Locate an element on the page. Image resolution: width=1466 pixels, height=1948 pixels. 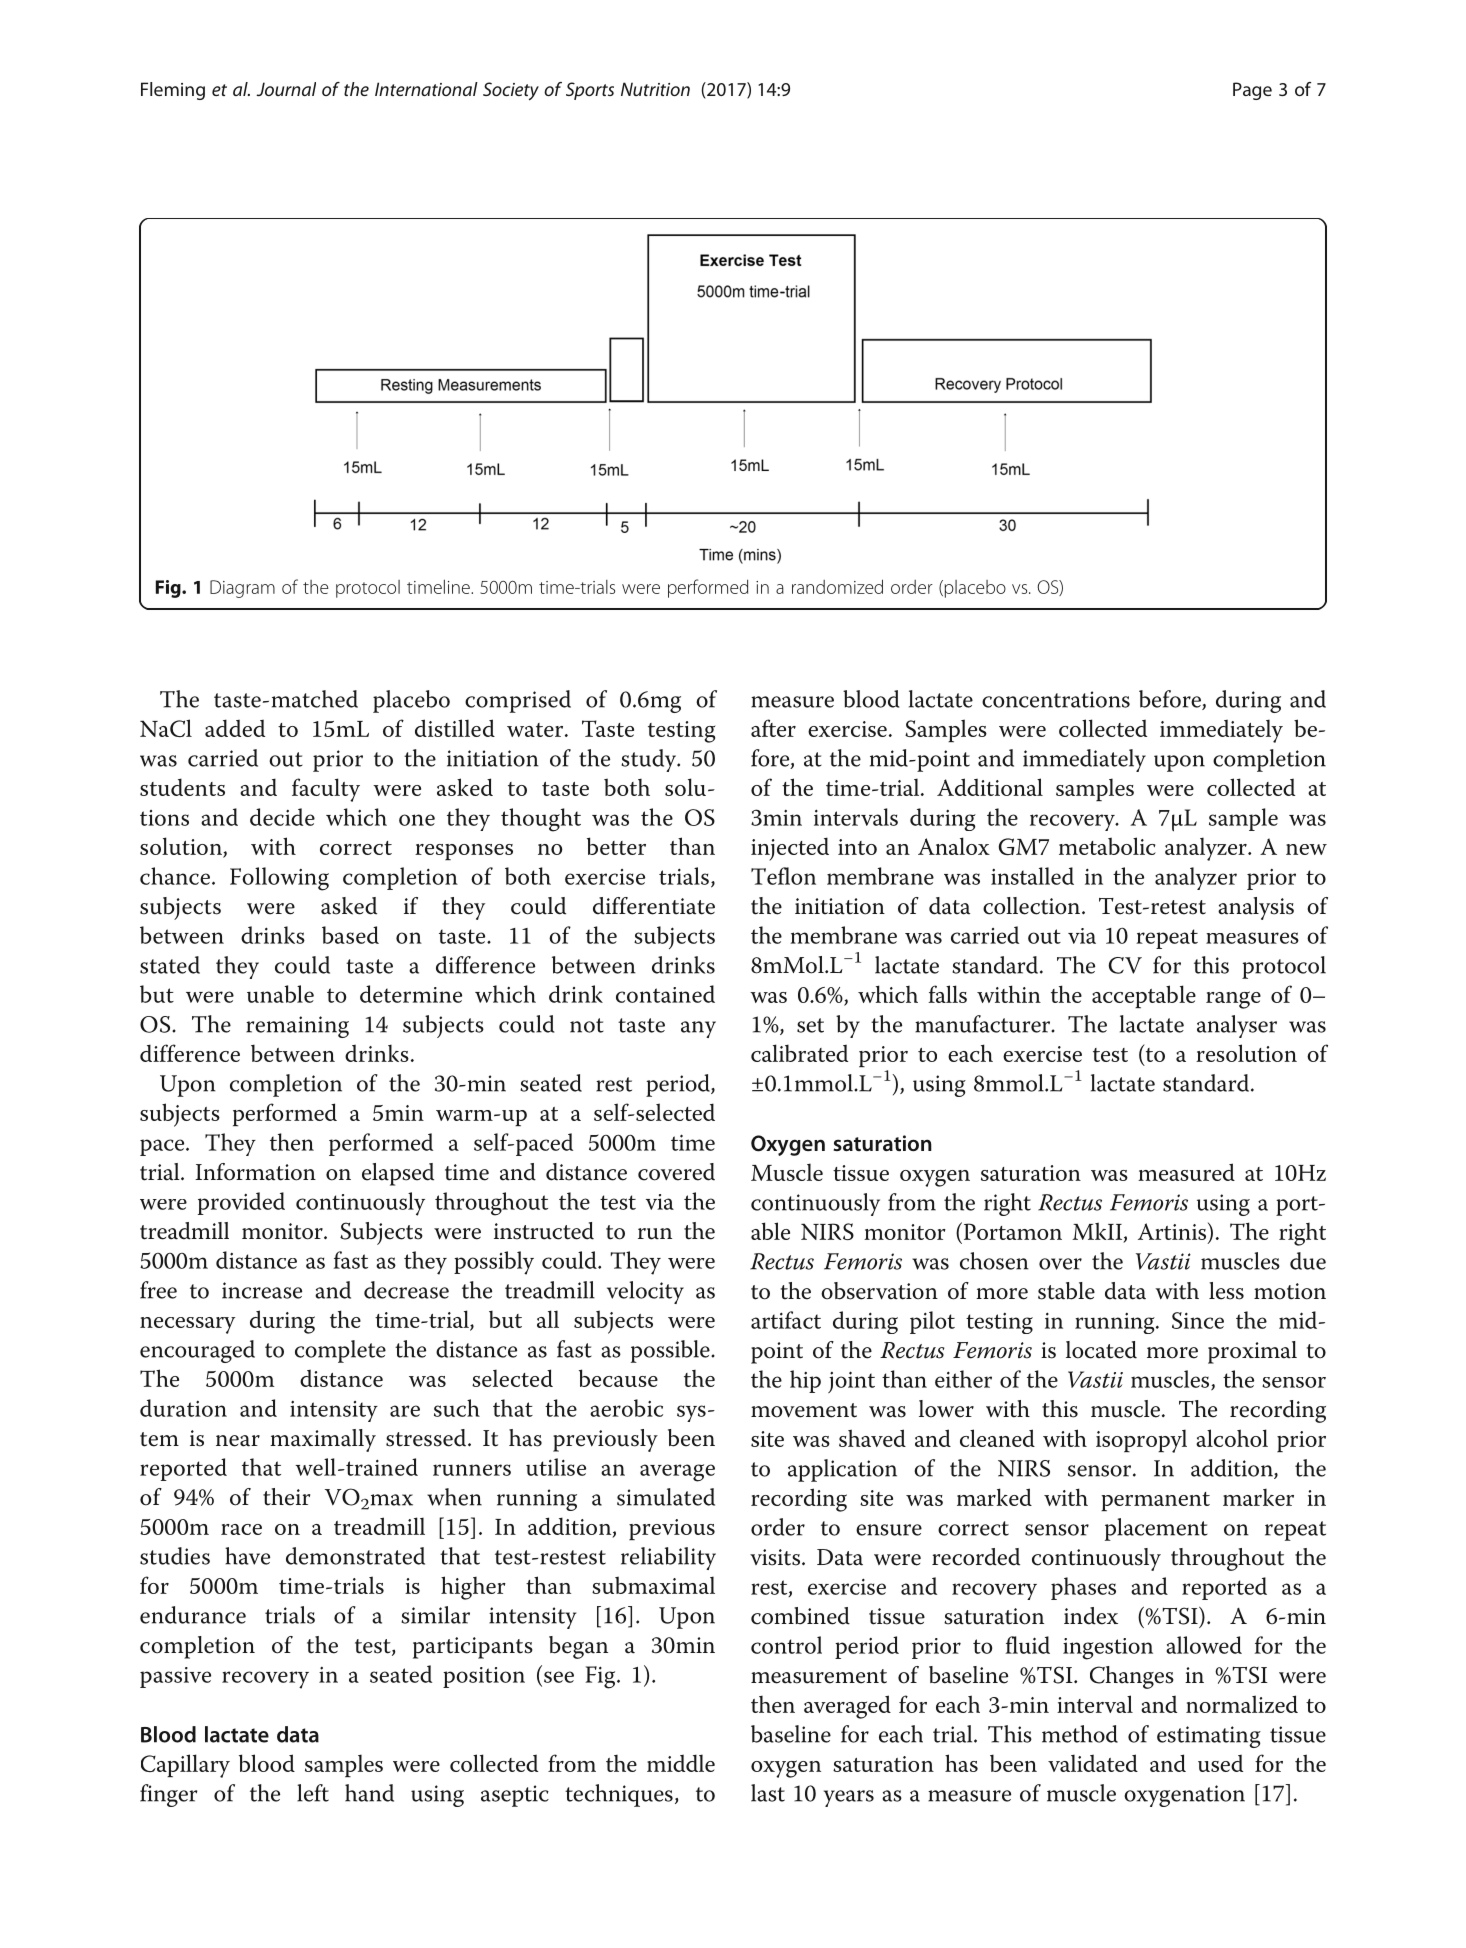
middle is located at coordinates (681, 1763).
